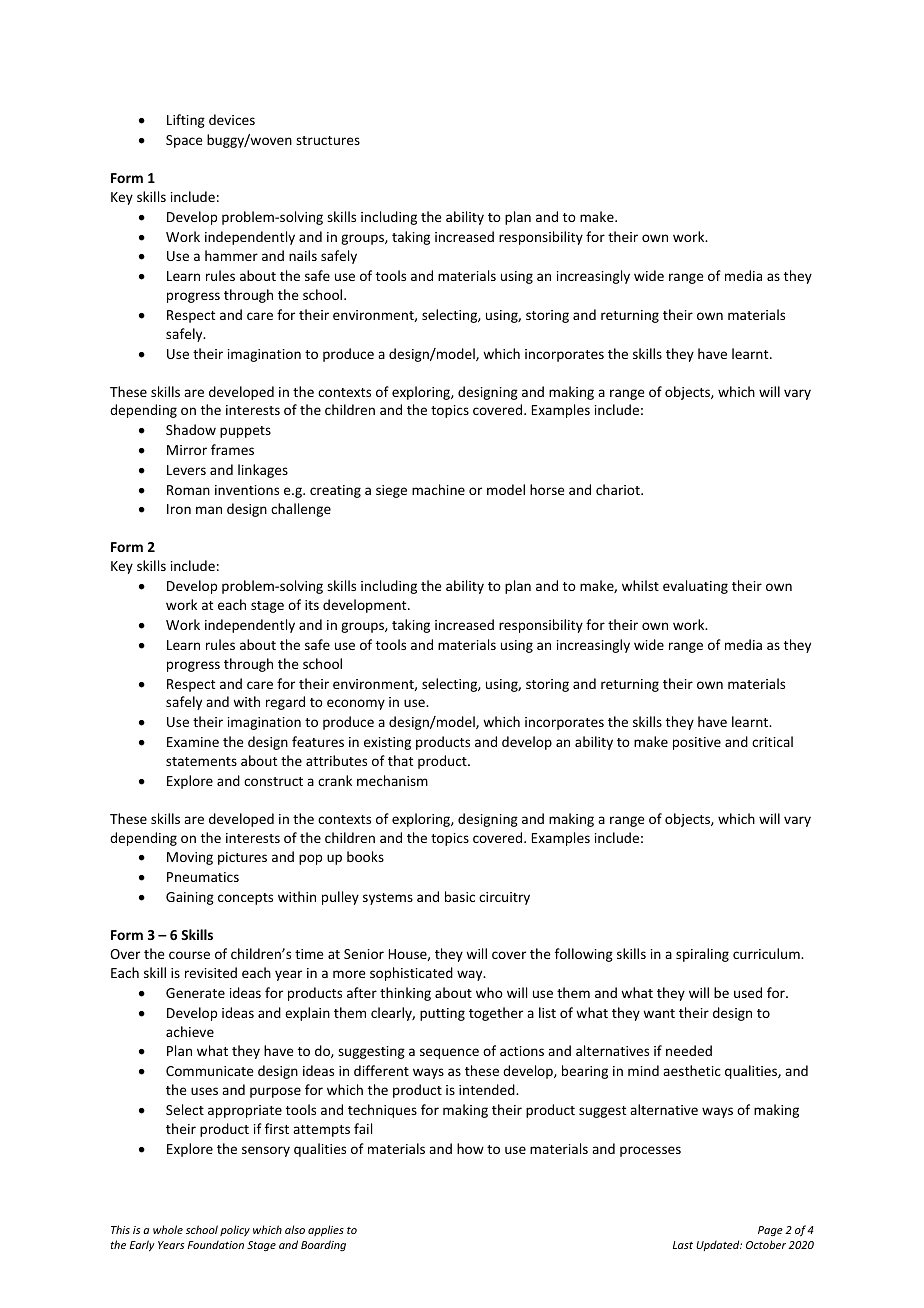  I want to click on Examine, so click(193, 742).
